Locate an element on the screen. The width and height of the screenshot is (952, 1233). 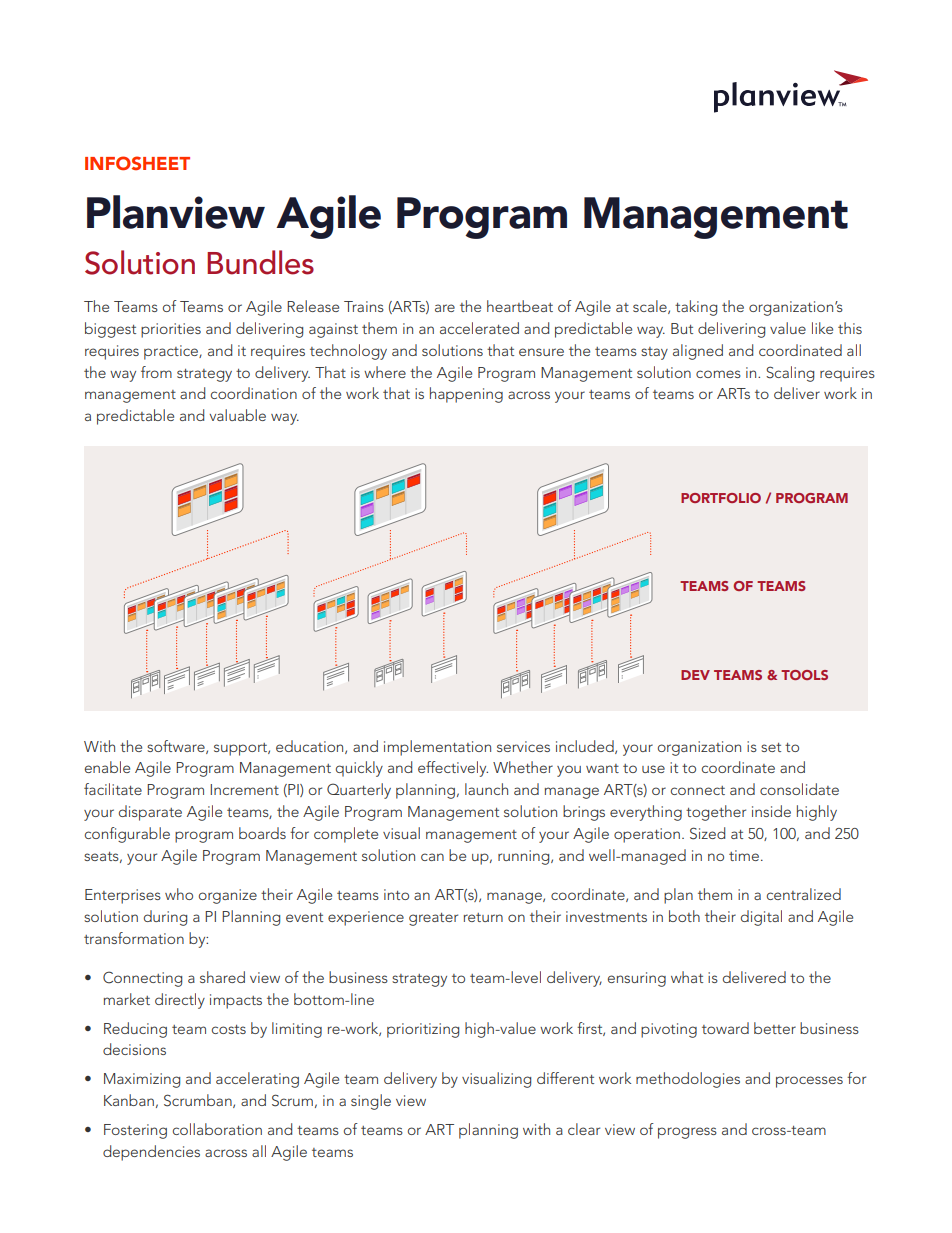
heartbeat is located at coordinates (520, 306).
